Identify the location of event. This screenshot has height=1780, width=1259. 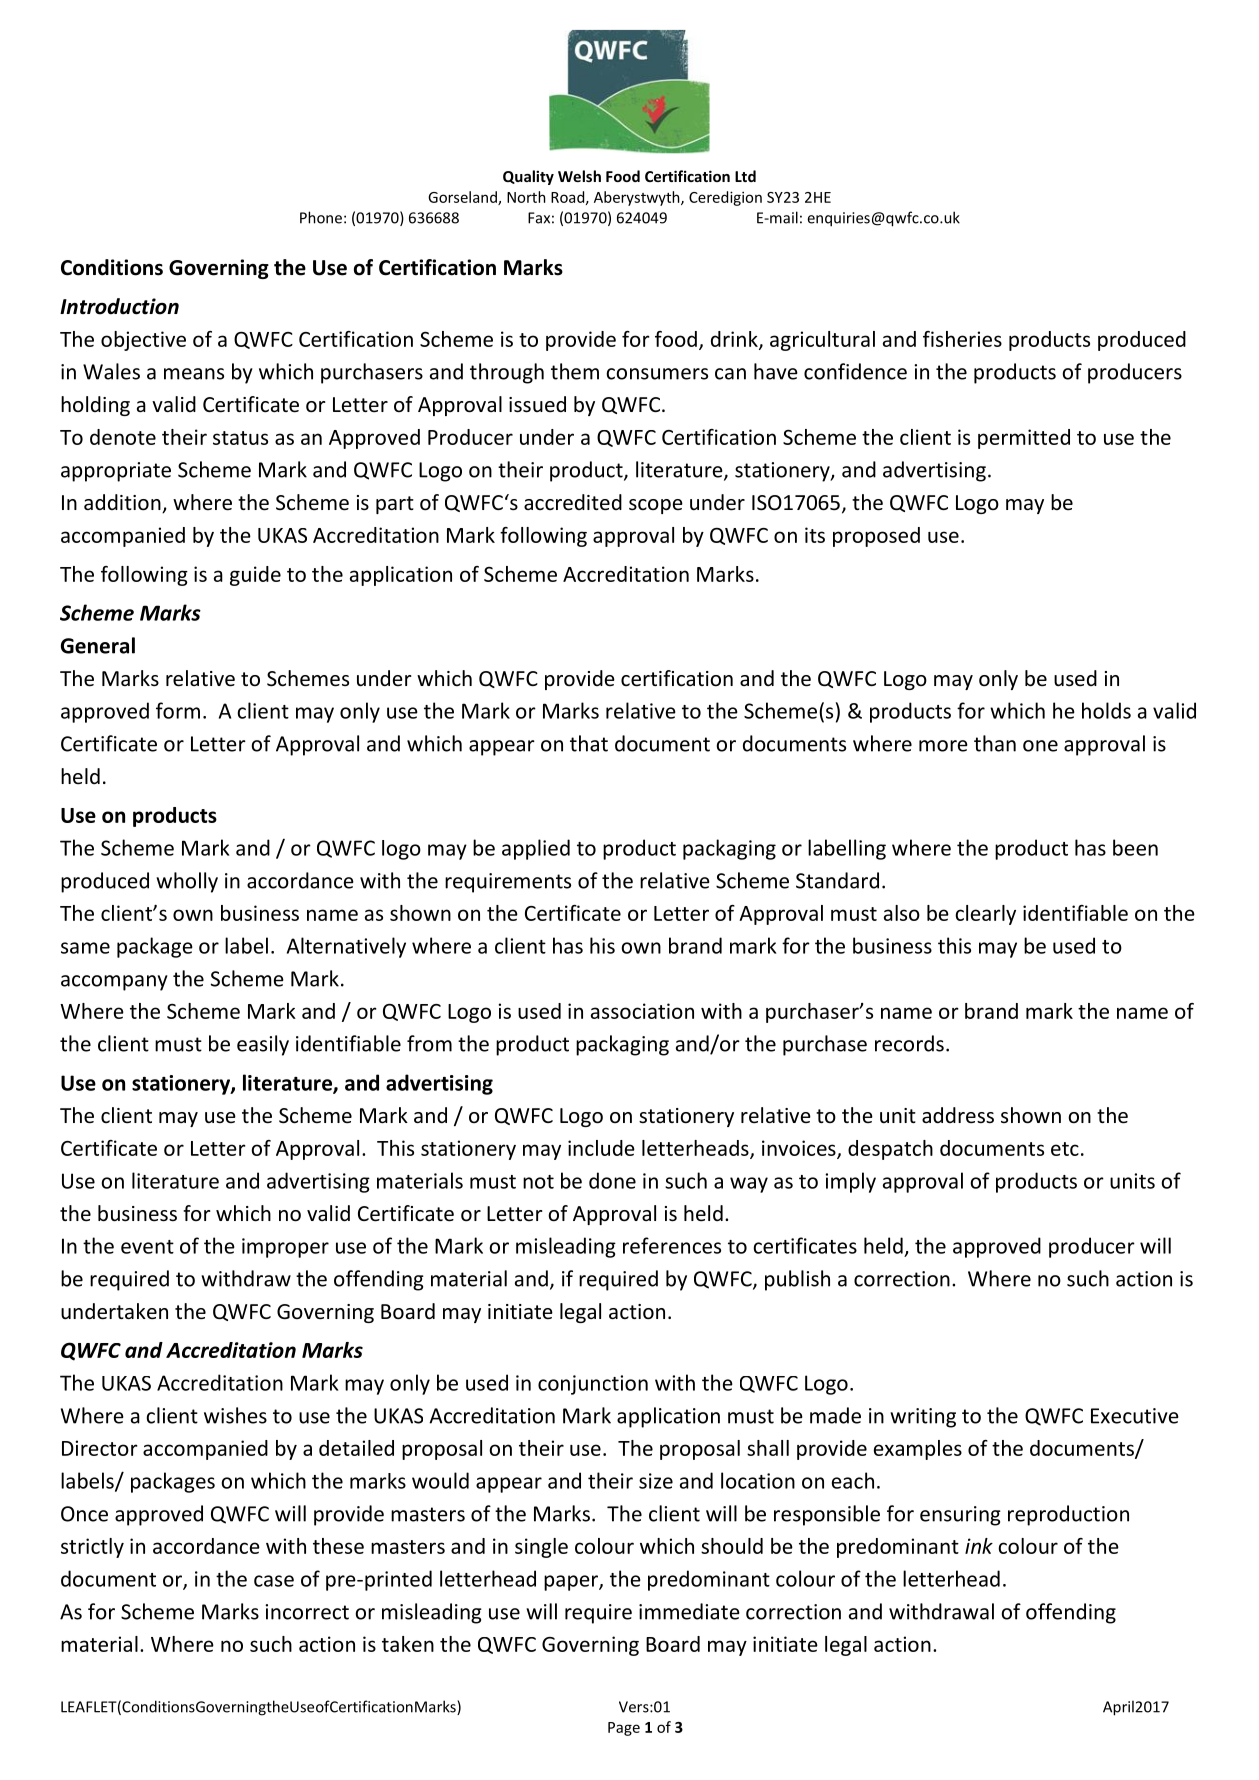
(147, 1247).
